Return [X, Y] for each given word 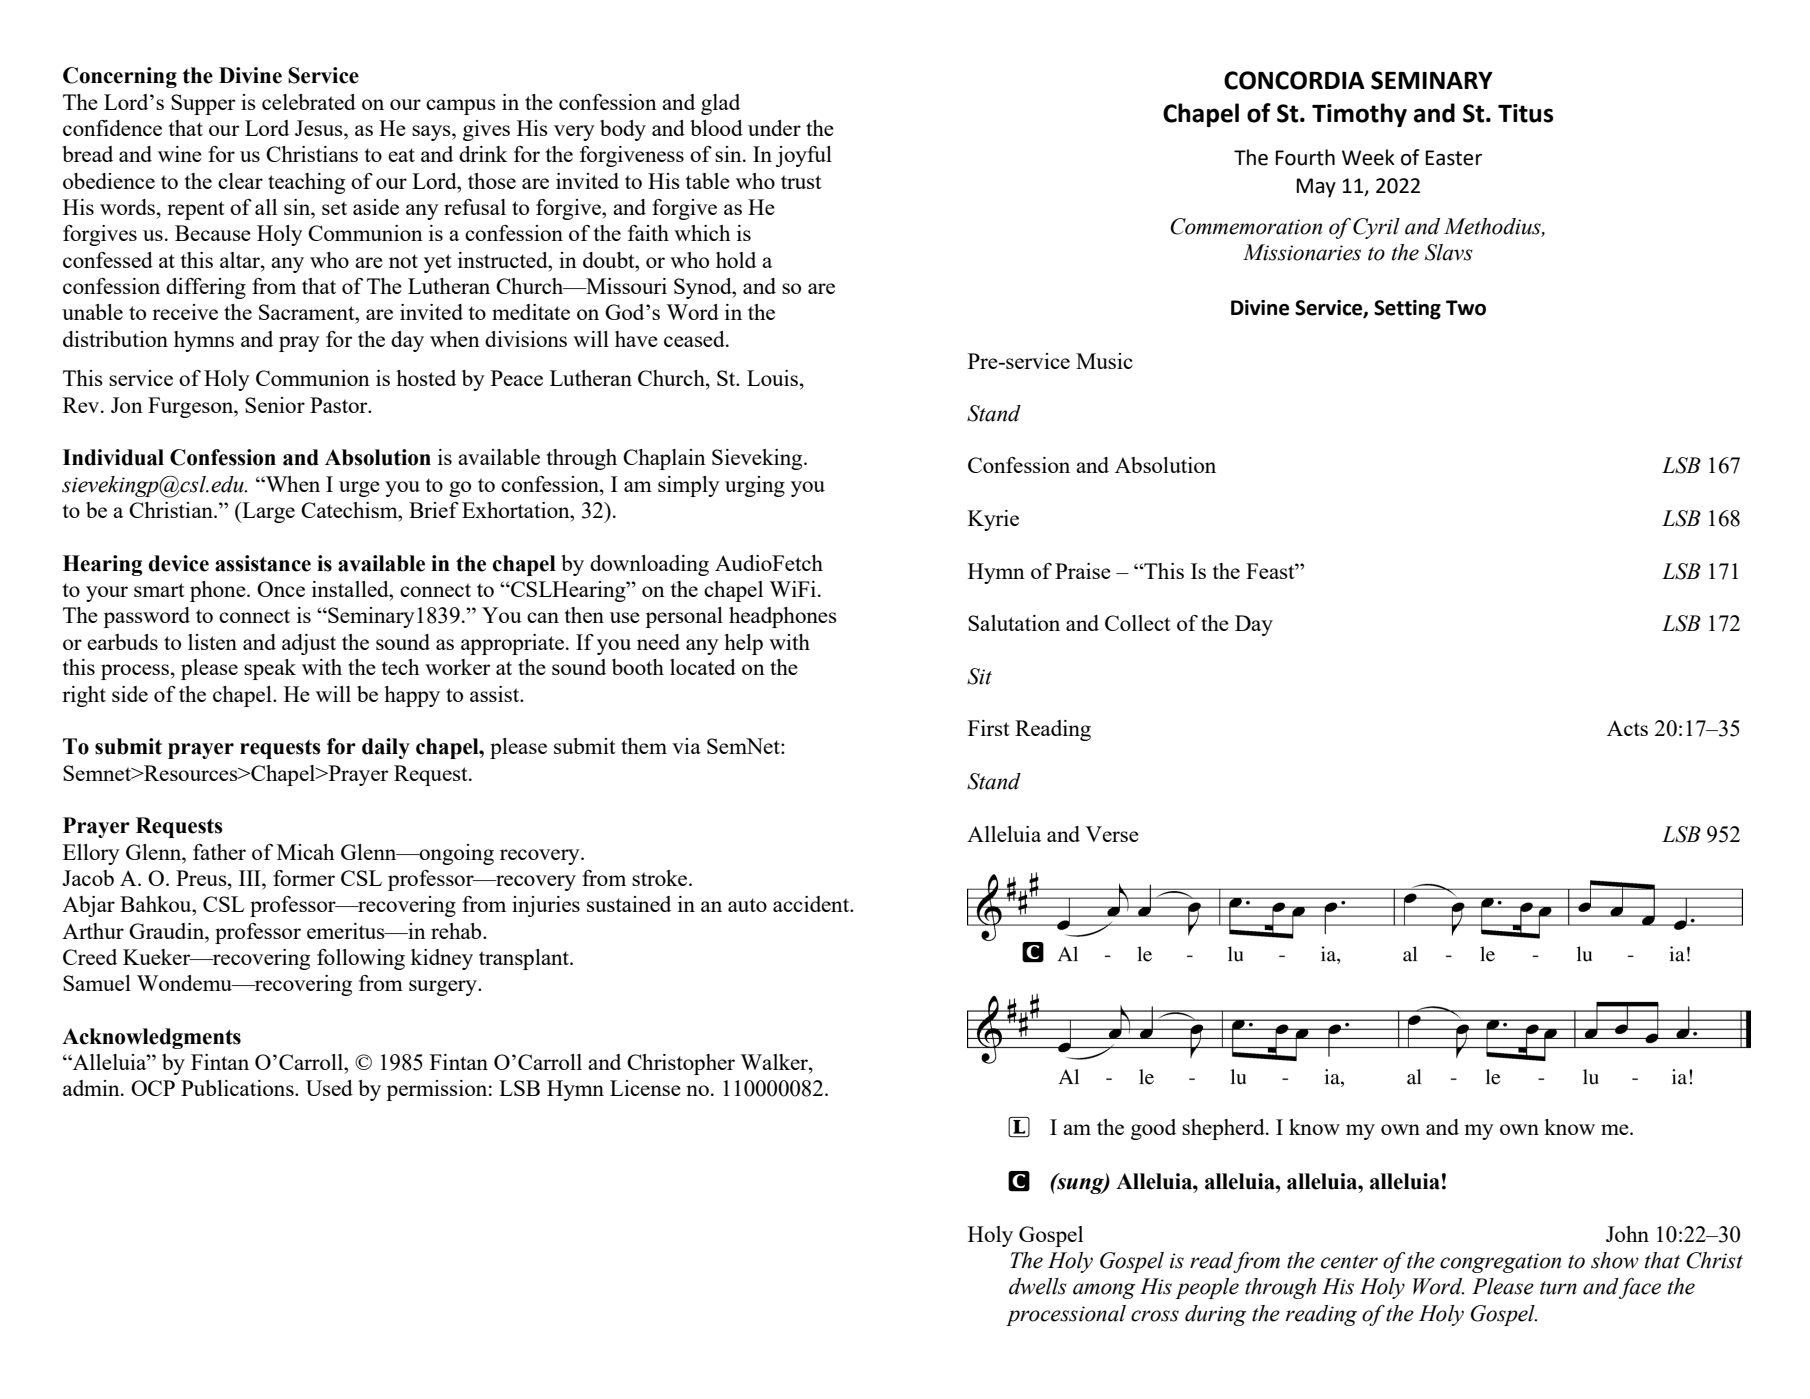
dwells [1038, 1286]
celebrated [309, 102]
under [774, 128]
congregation [1500, 1263]
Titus [1526, 113]
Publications [238, 1088]
